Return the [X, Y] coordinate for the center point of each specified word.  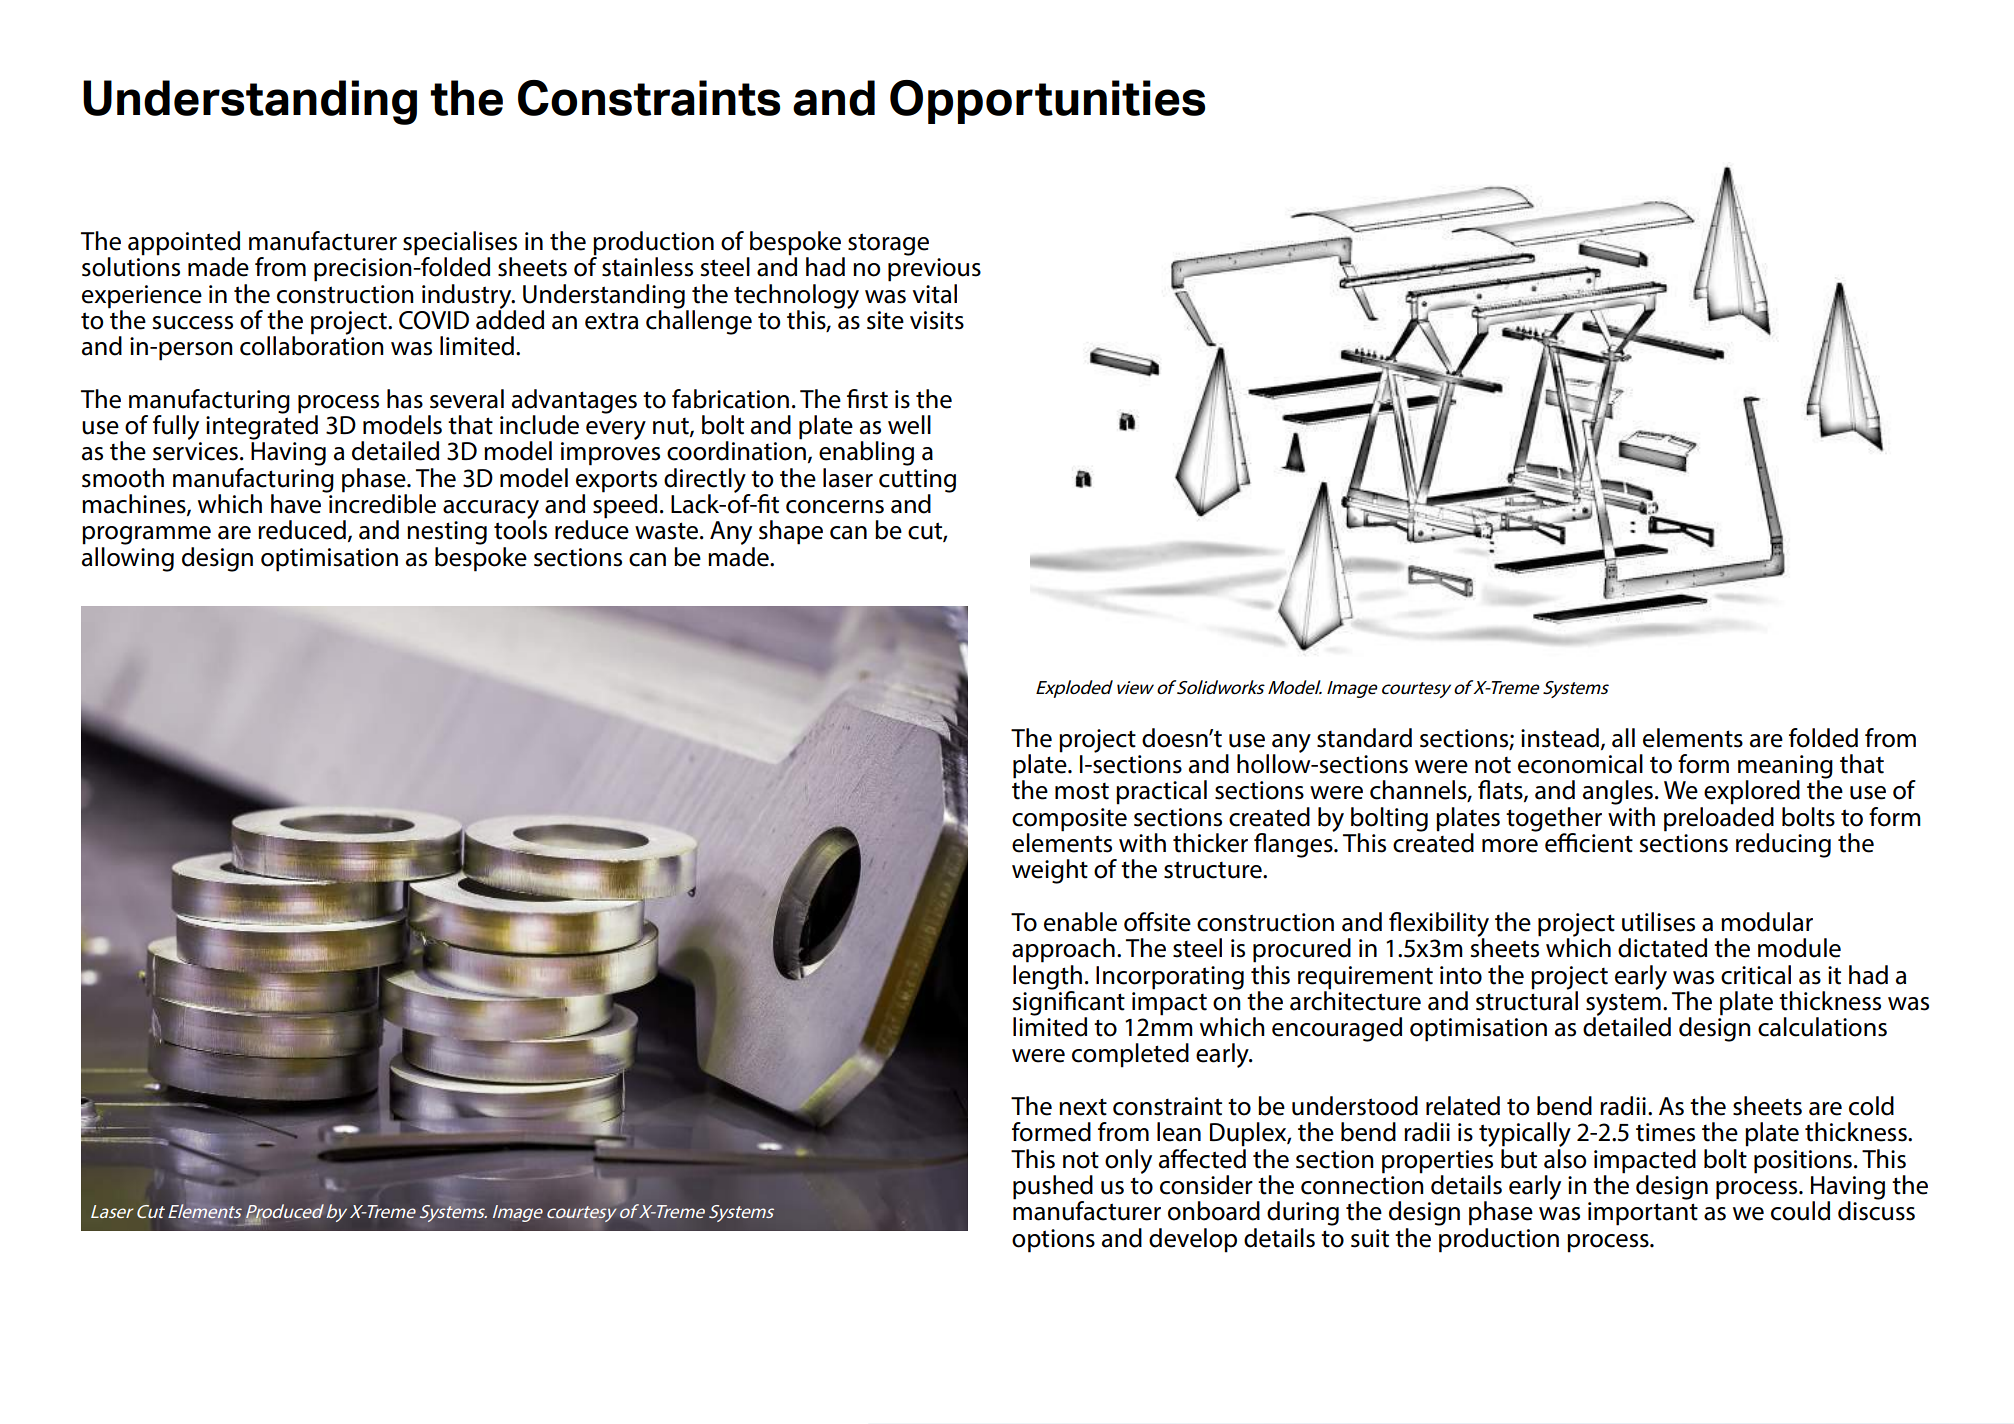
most [1082, 791]
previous [934, 270]
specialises [460, 244]
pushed [1053, 1188]
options [1053, 1241]
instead [1560, 738]
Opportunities [1047, 102]
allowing [128, 559]
